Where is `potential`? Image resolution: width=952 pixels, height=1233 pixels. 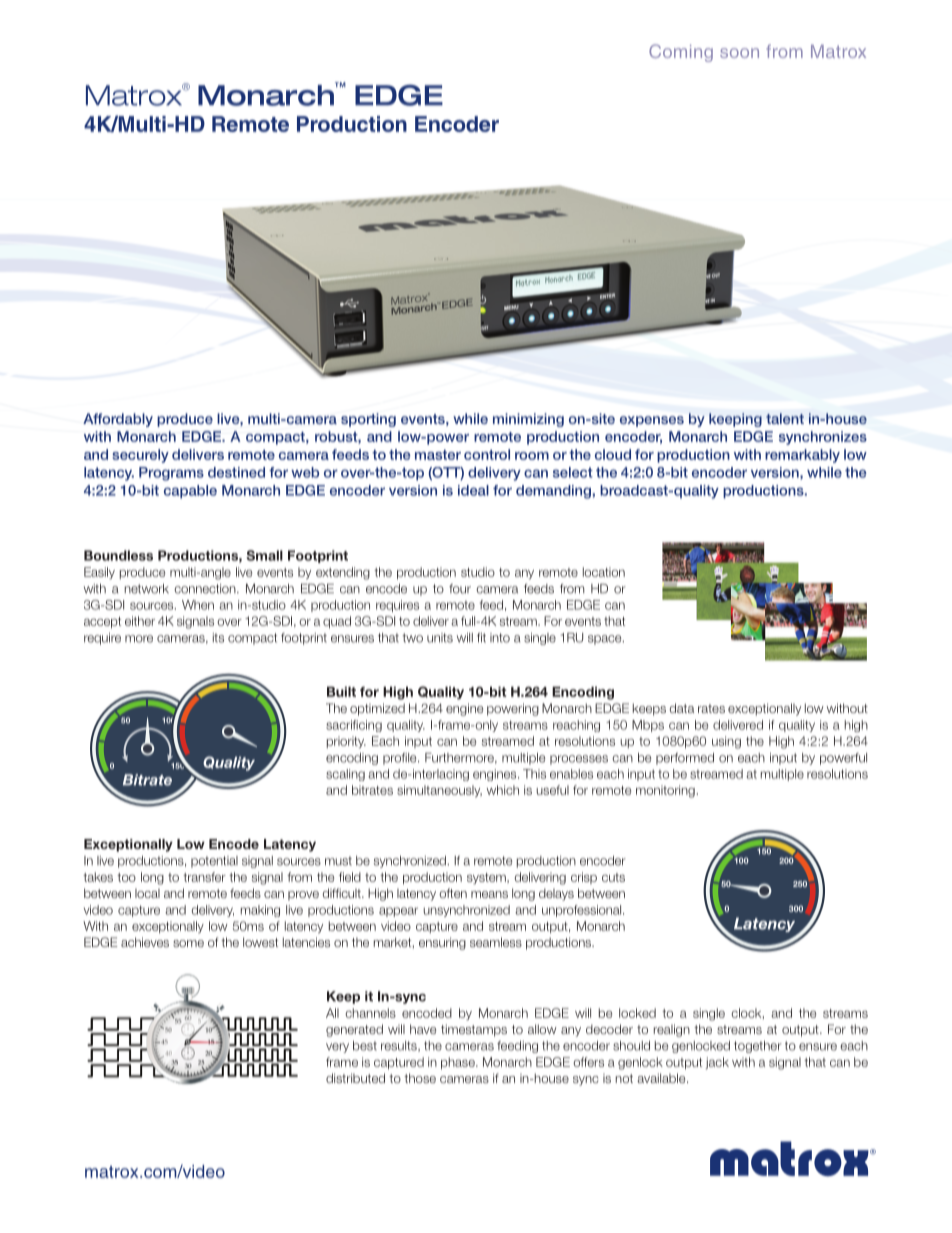
potential is located at coordinates (214, 862).
